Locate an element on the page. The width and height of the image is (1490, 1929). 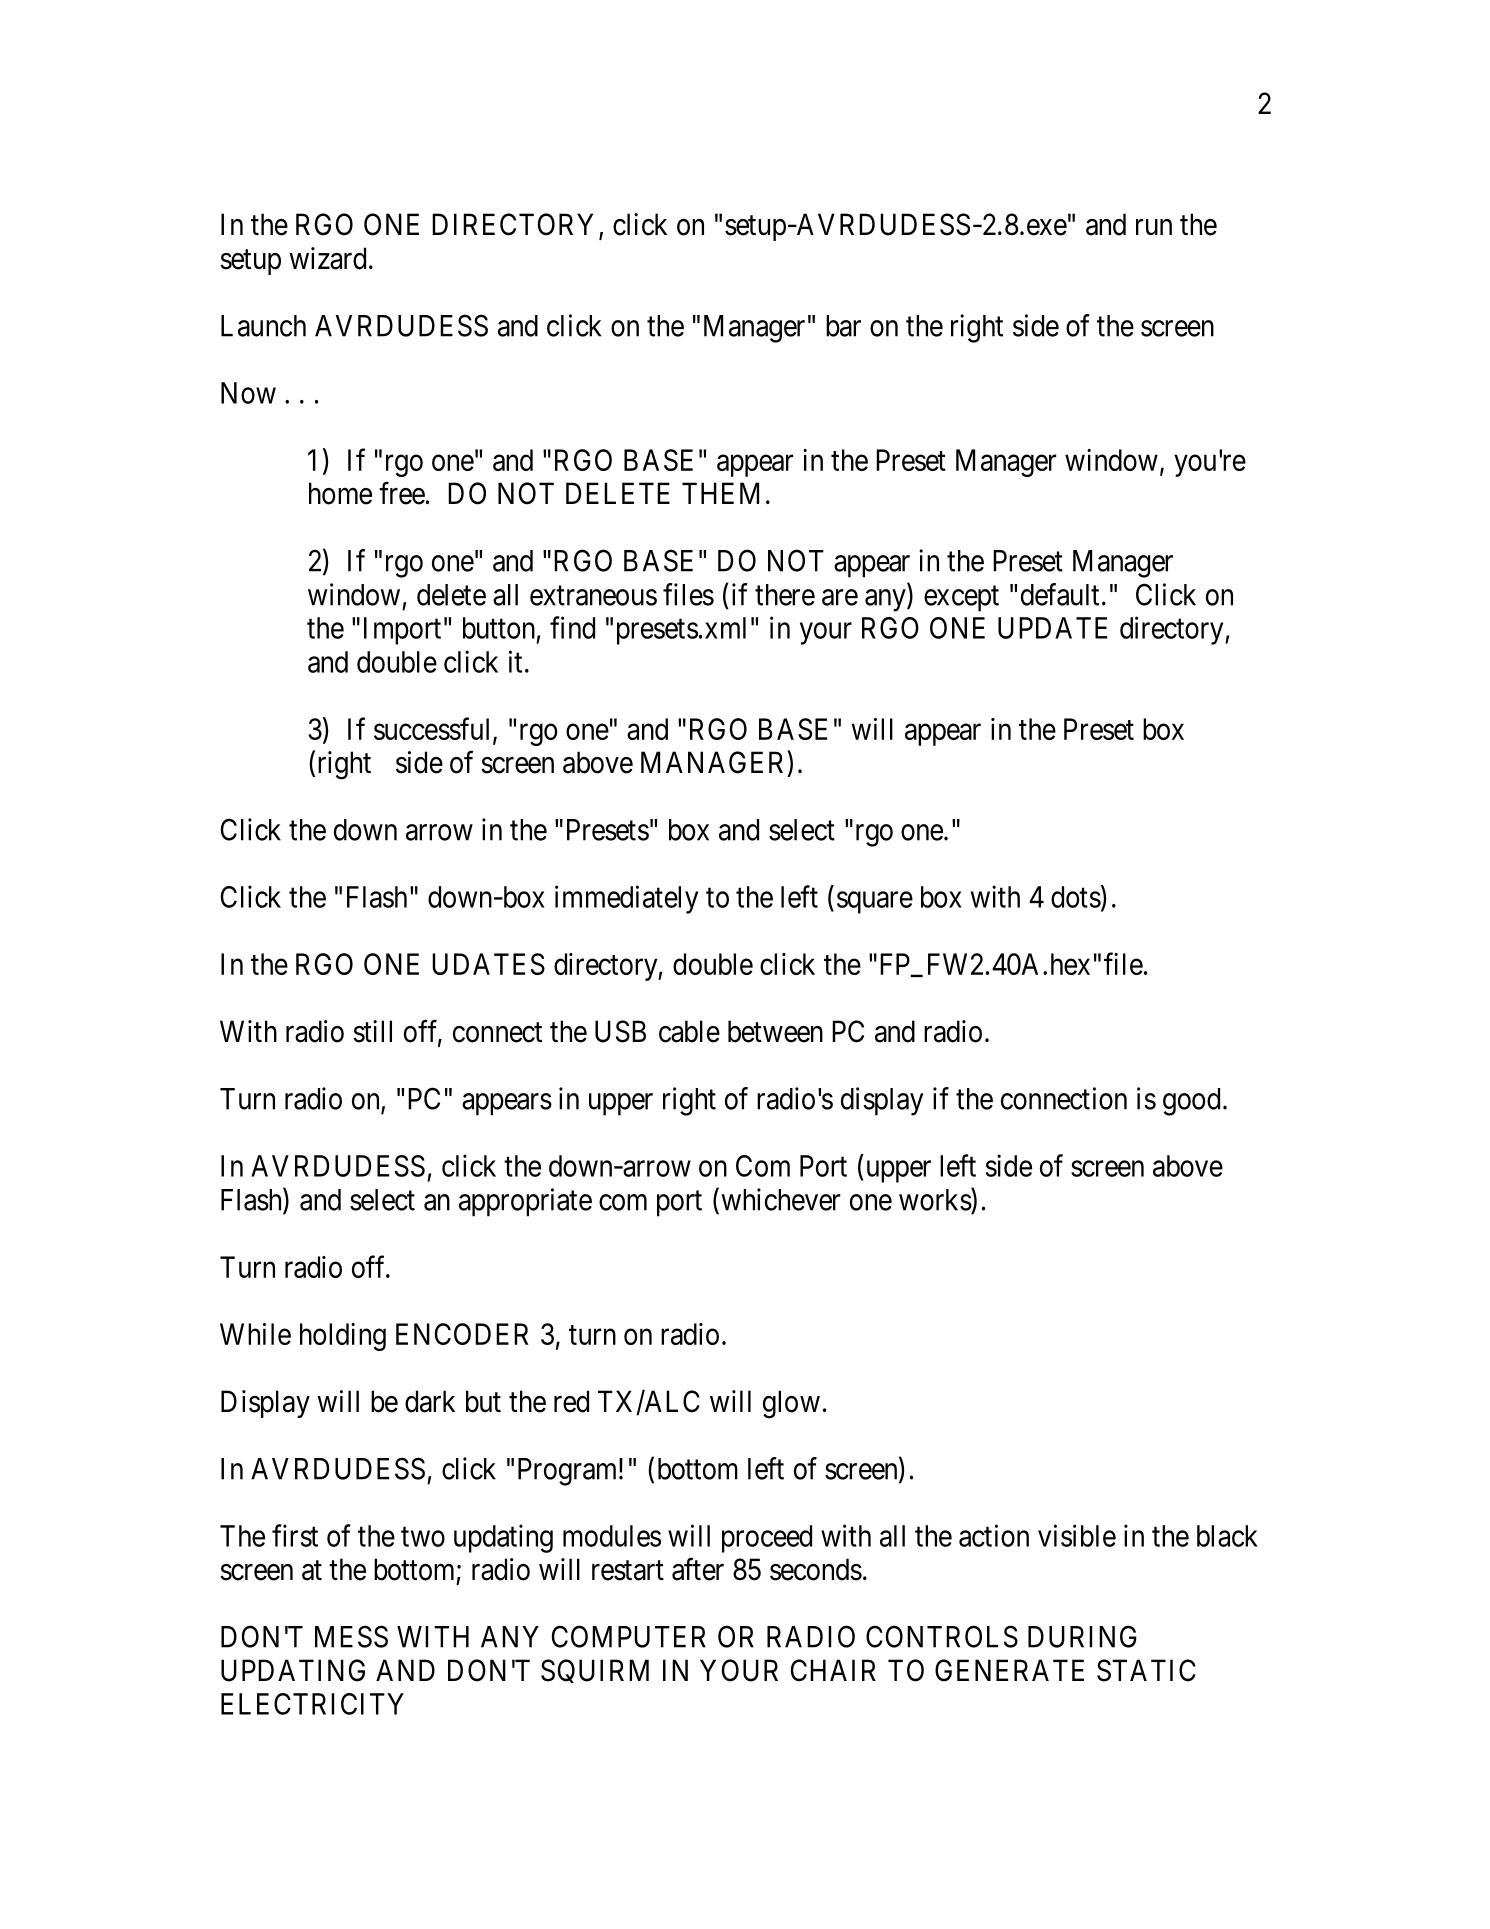
MESS is located at coordinates (351, 1636).
